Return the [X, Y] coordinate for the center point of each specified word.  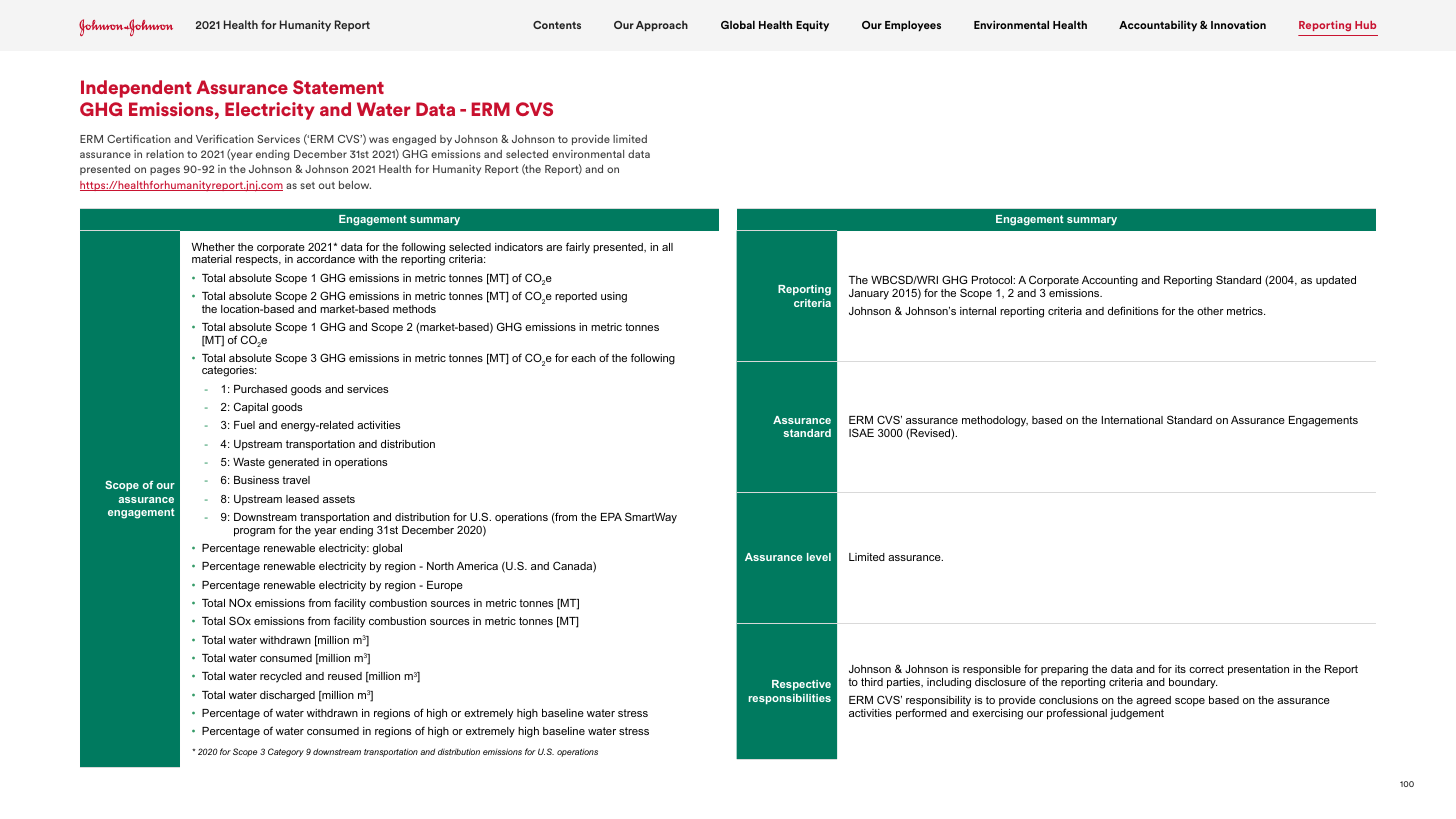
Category [286, 752]
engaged [414, 140]
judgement [1137, 713]
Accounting [1109, 283]
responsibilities [790, 699]
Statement [338, 87]
